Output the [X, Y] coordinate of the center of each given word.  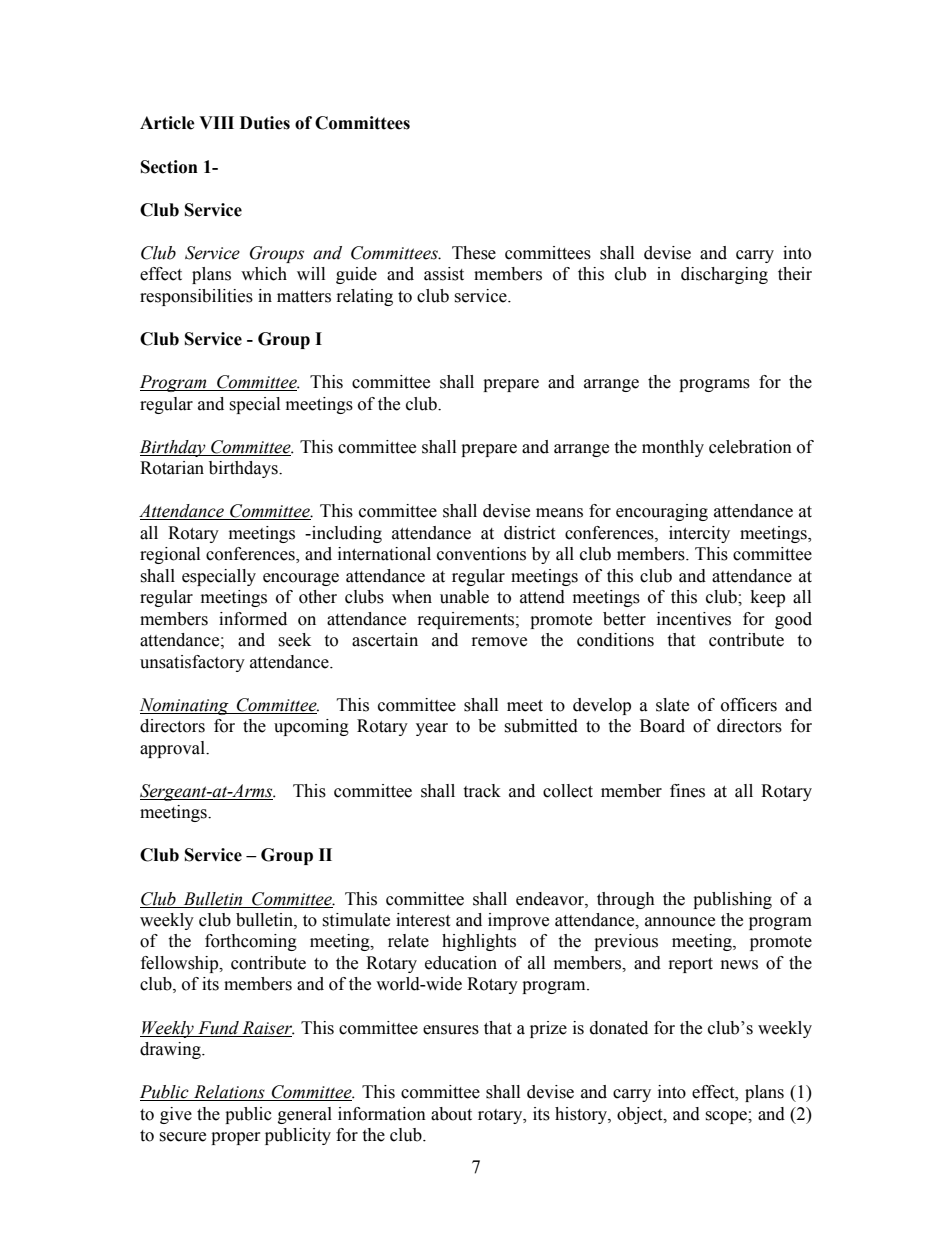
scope [727, 1117]
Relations [229, 1093]
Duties [265, 123]
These [474, 253]
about [451, 1114]
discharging [724, 275]
